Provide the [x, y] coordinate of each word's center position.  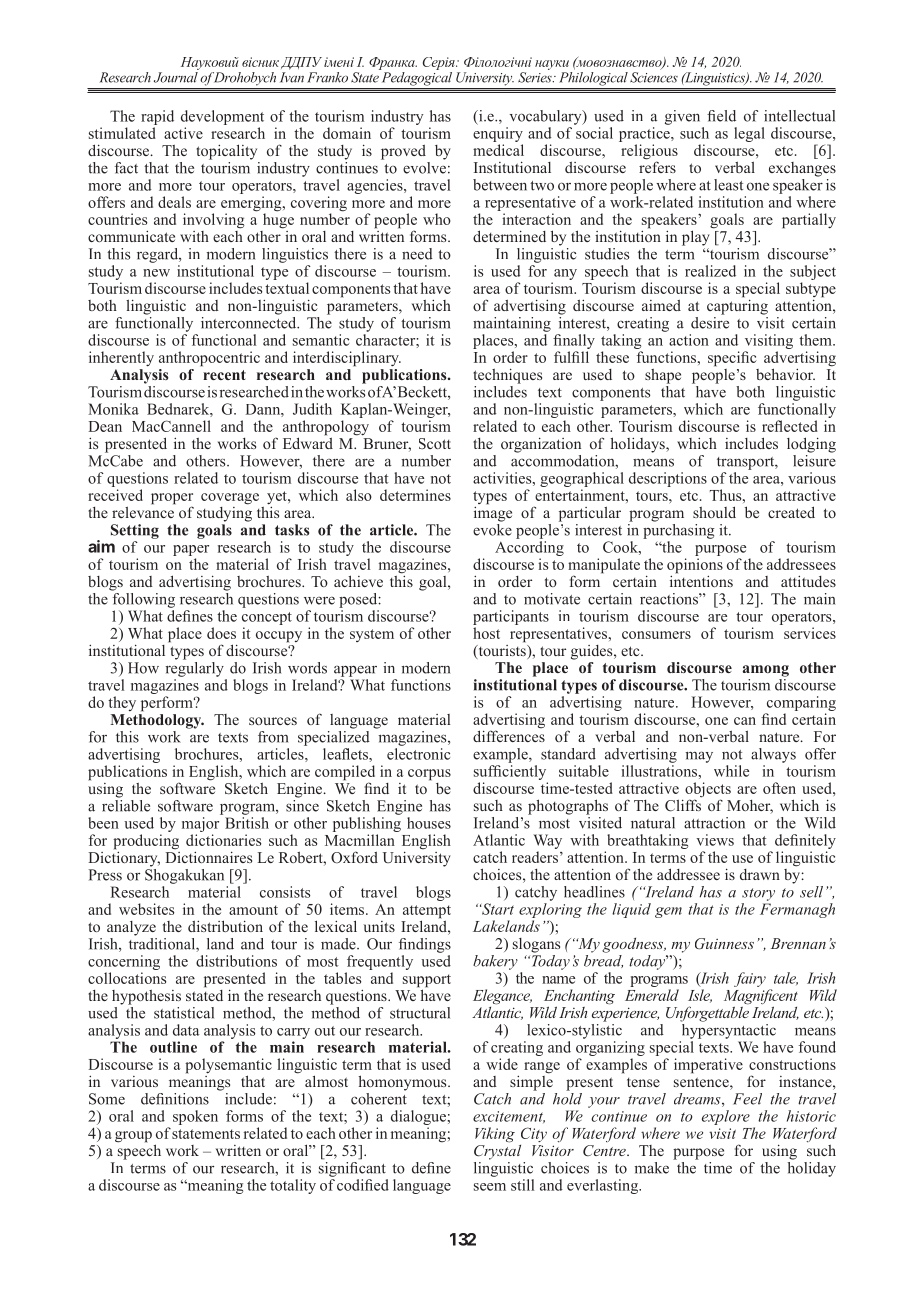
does [221, 633]
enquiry [498, 136]
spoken [195, 1117]
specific [732, 359]
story [758, 894]
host [486, 633]
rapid [157, 117]
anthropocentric [209, 359]
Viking [495, 1135]
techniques [507, 376]
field [721, 116]
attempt [427, 913]
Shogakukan [184, 875]
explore [726, 1117]
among [766, 671]
